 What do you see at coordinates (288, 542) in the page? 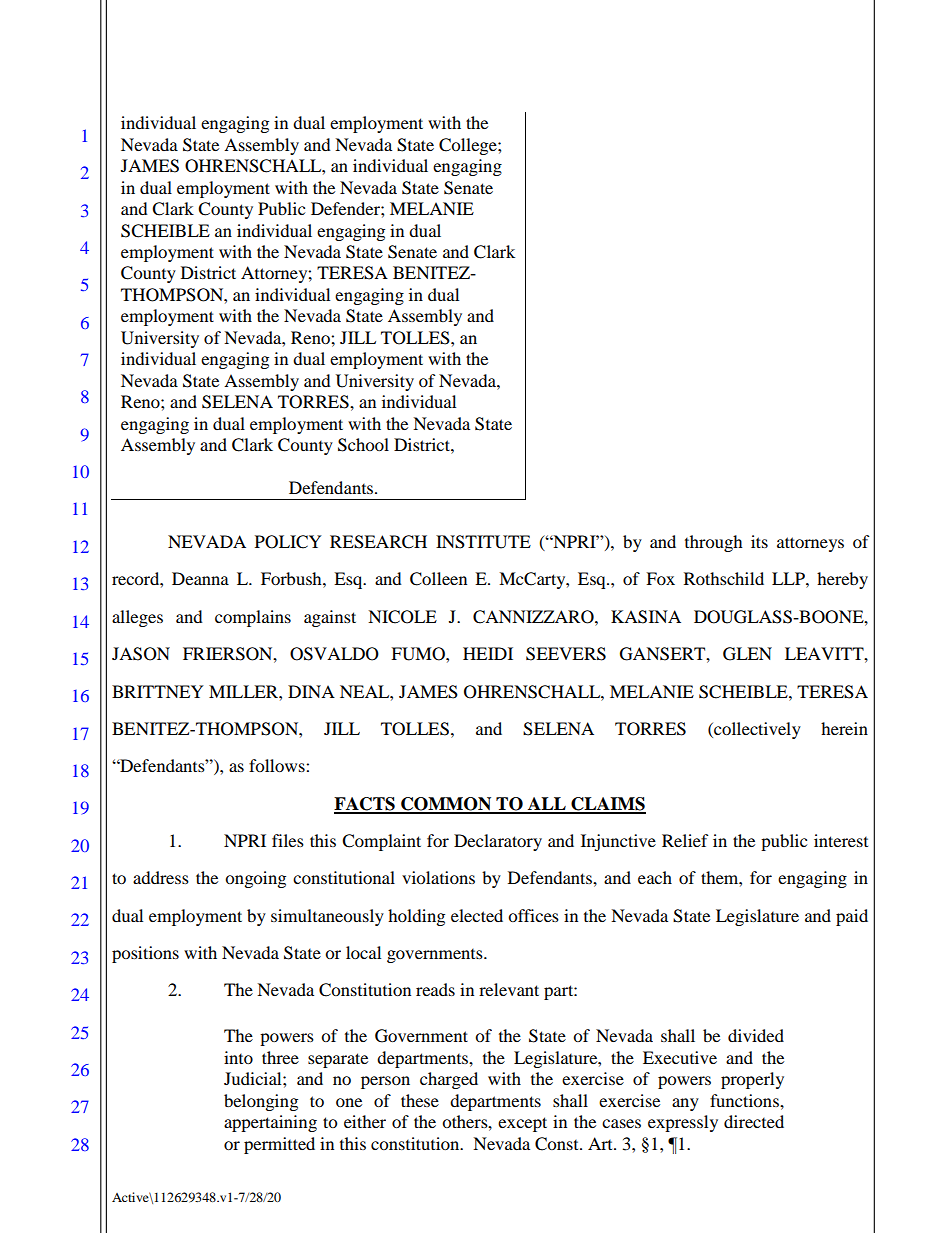
I see `POLICY` at bounding box center [288, 542].
